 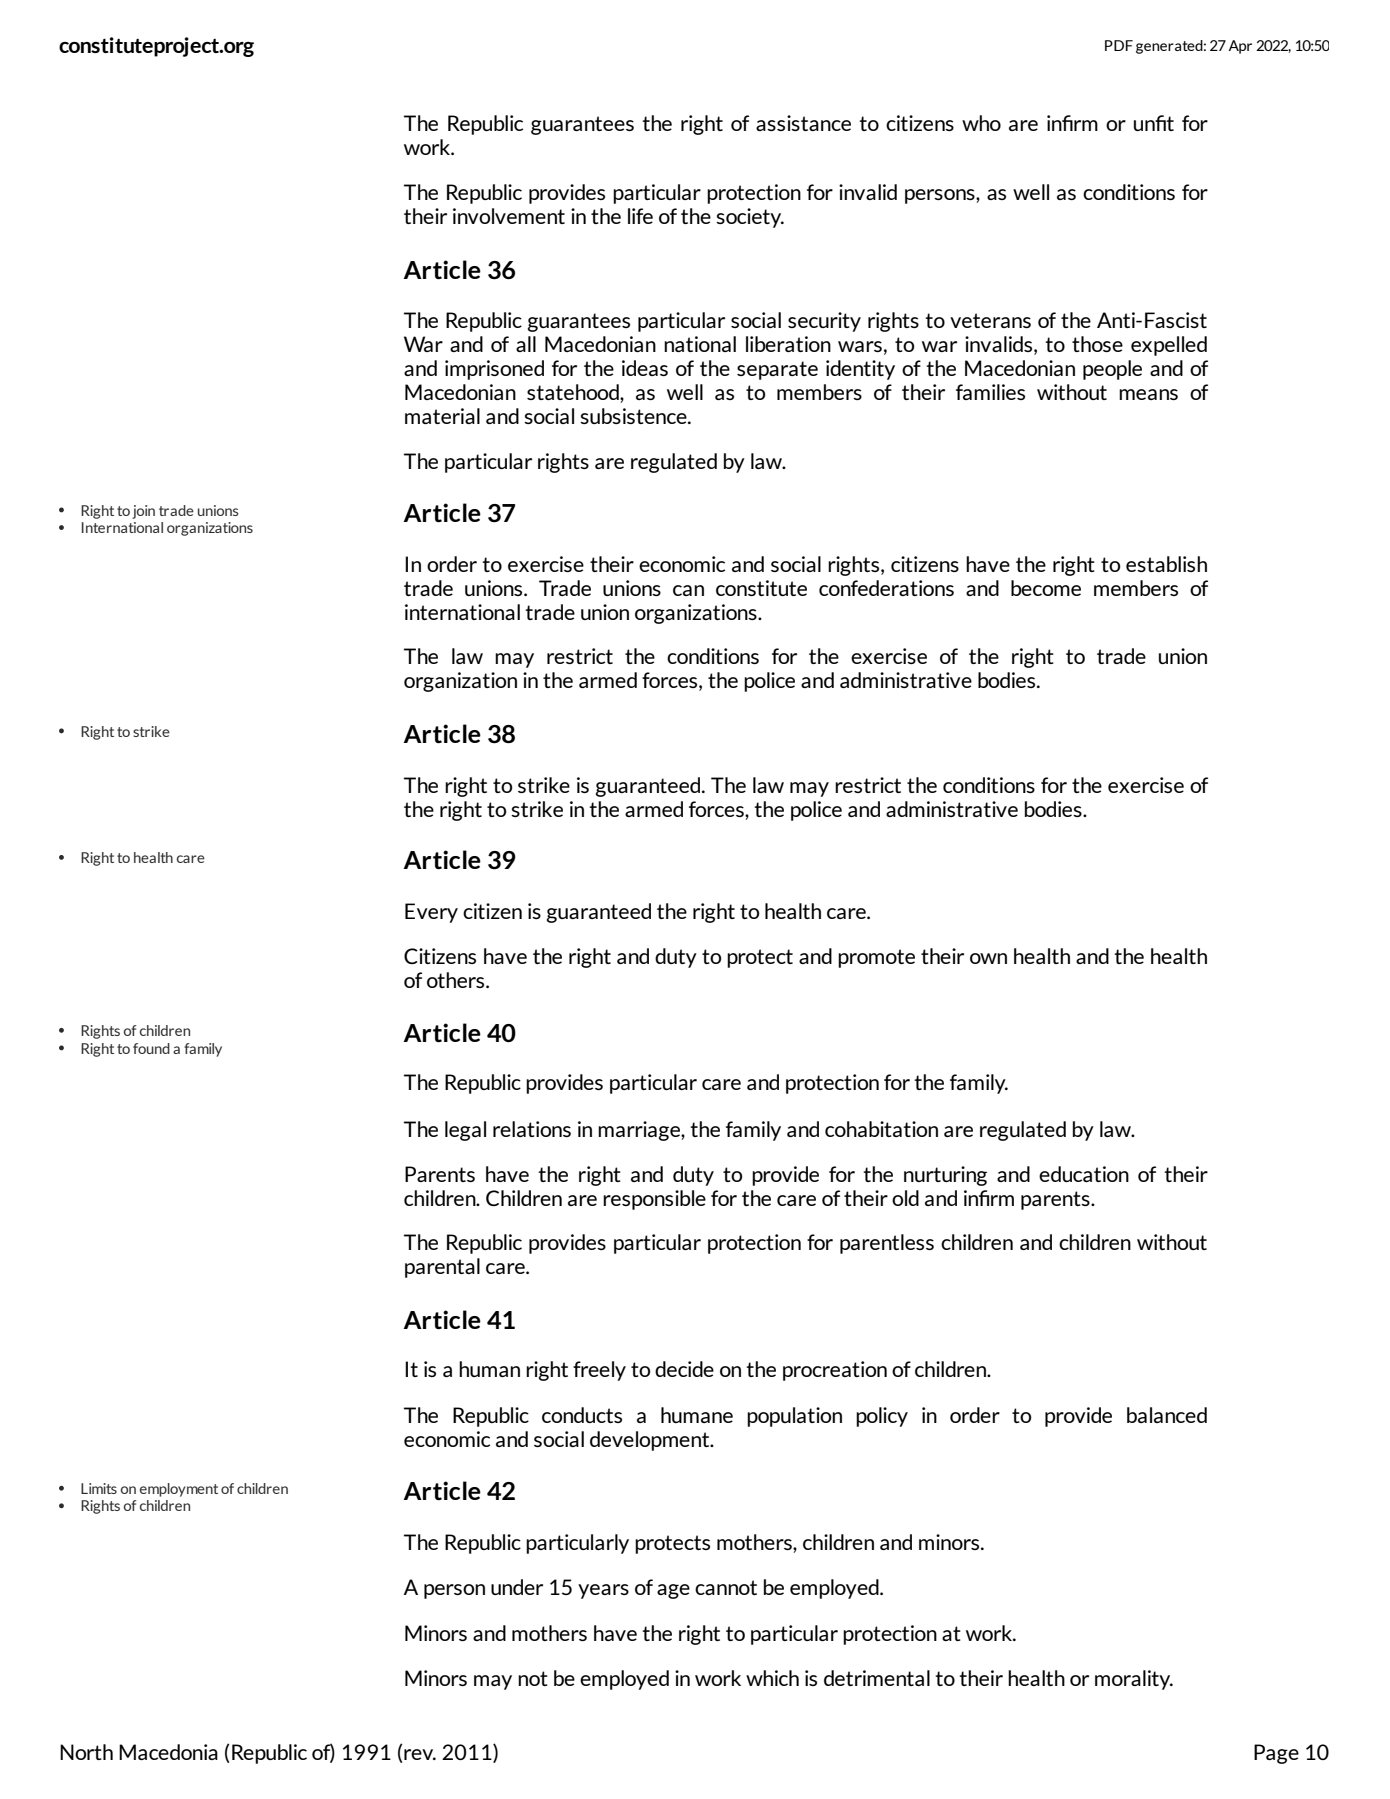 What do you see at coordinates (803, 123) in the screenshot?
I see `assistance` at bounding box center [803, 123].
